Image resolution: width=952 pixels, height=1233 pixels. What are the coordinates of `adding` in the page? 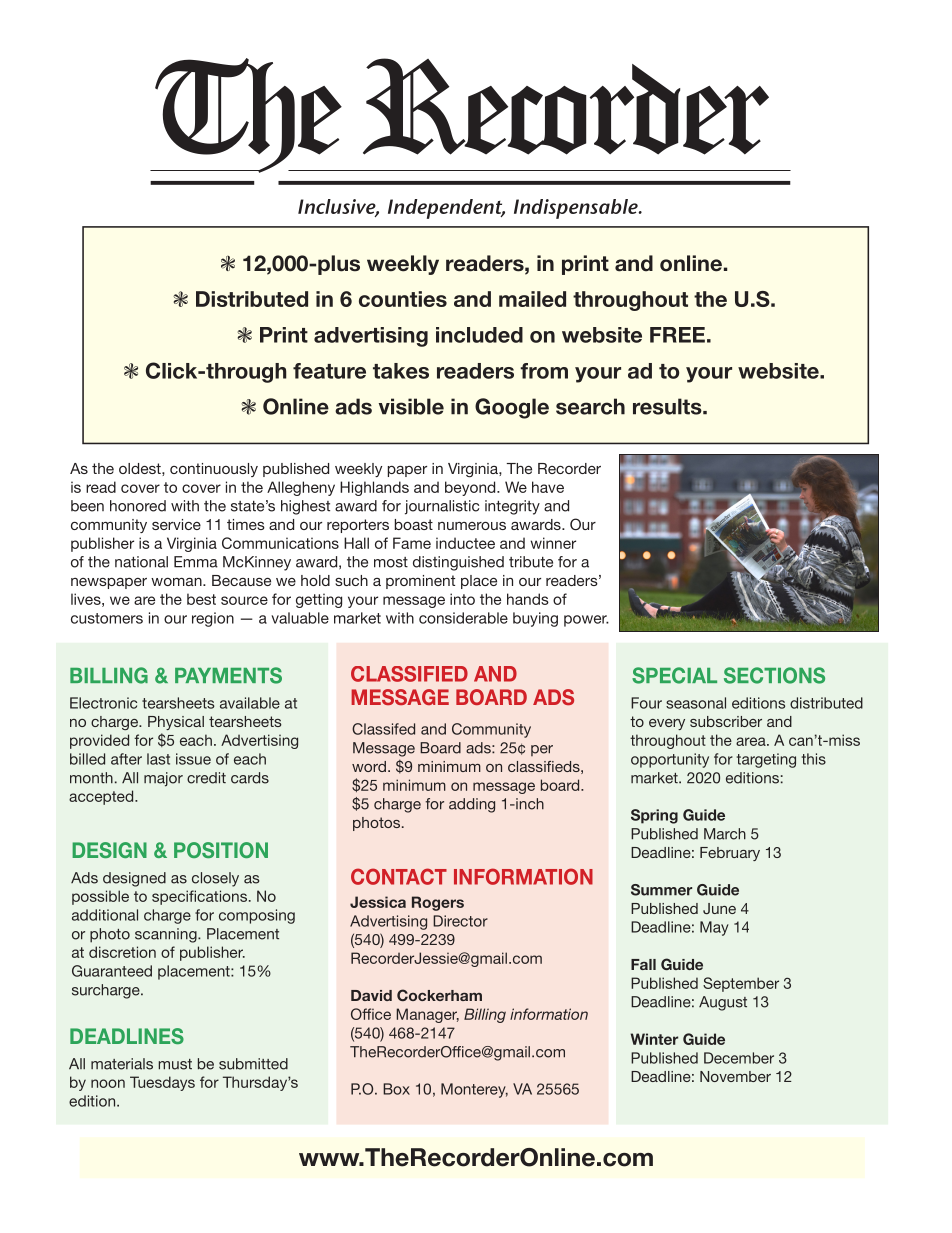 It's located at (472, 805).
